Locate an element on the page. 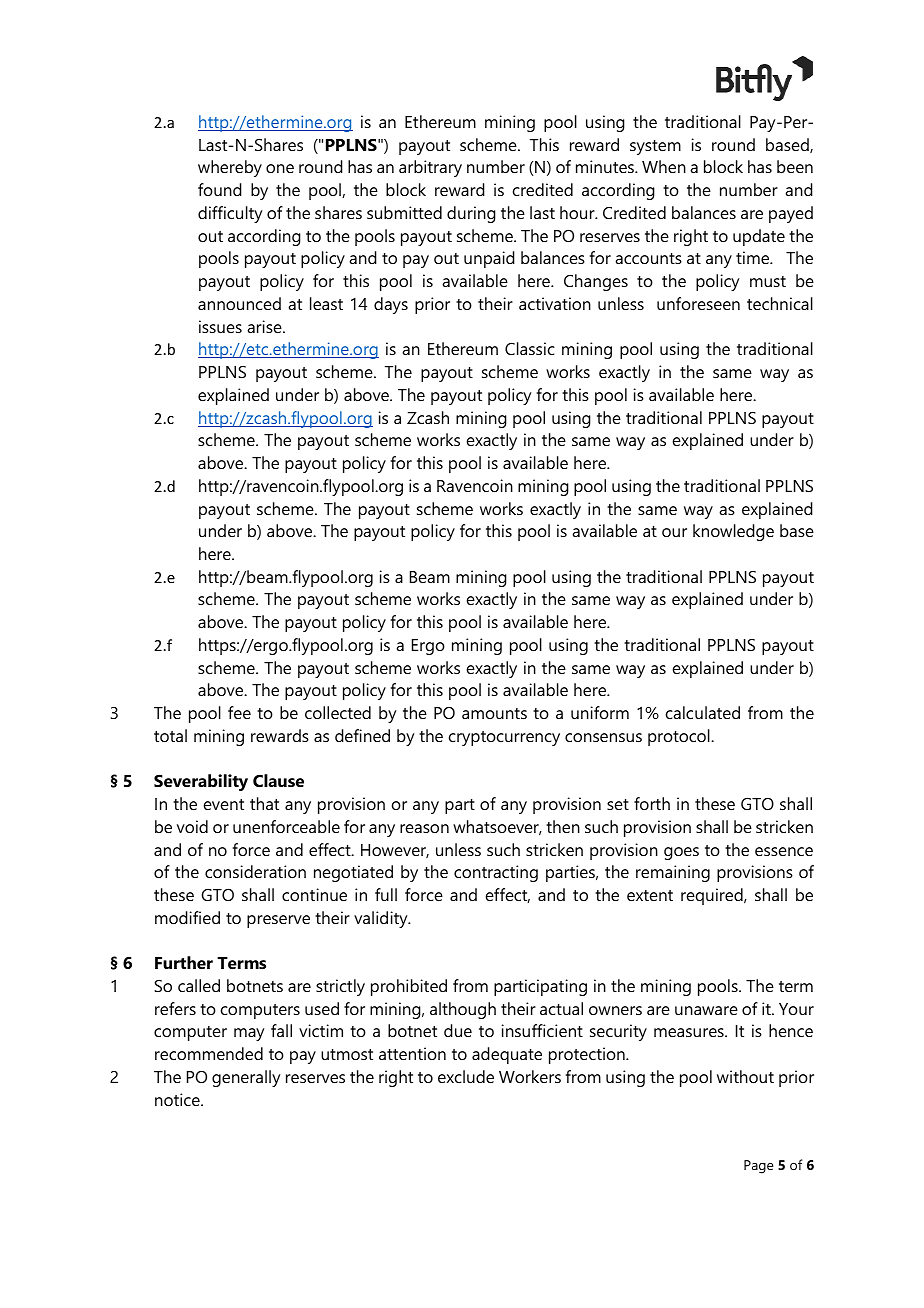 This document has height=1308, width=924. generally is located at coordinates (246, 1078).
